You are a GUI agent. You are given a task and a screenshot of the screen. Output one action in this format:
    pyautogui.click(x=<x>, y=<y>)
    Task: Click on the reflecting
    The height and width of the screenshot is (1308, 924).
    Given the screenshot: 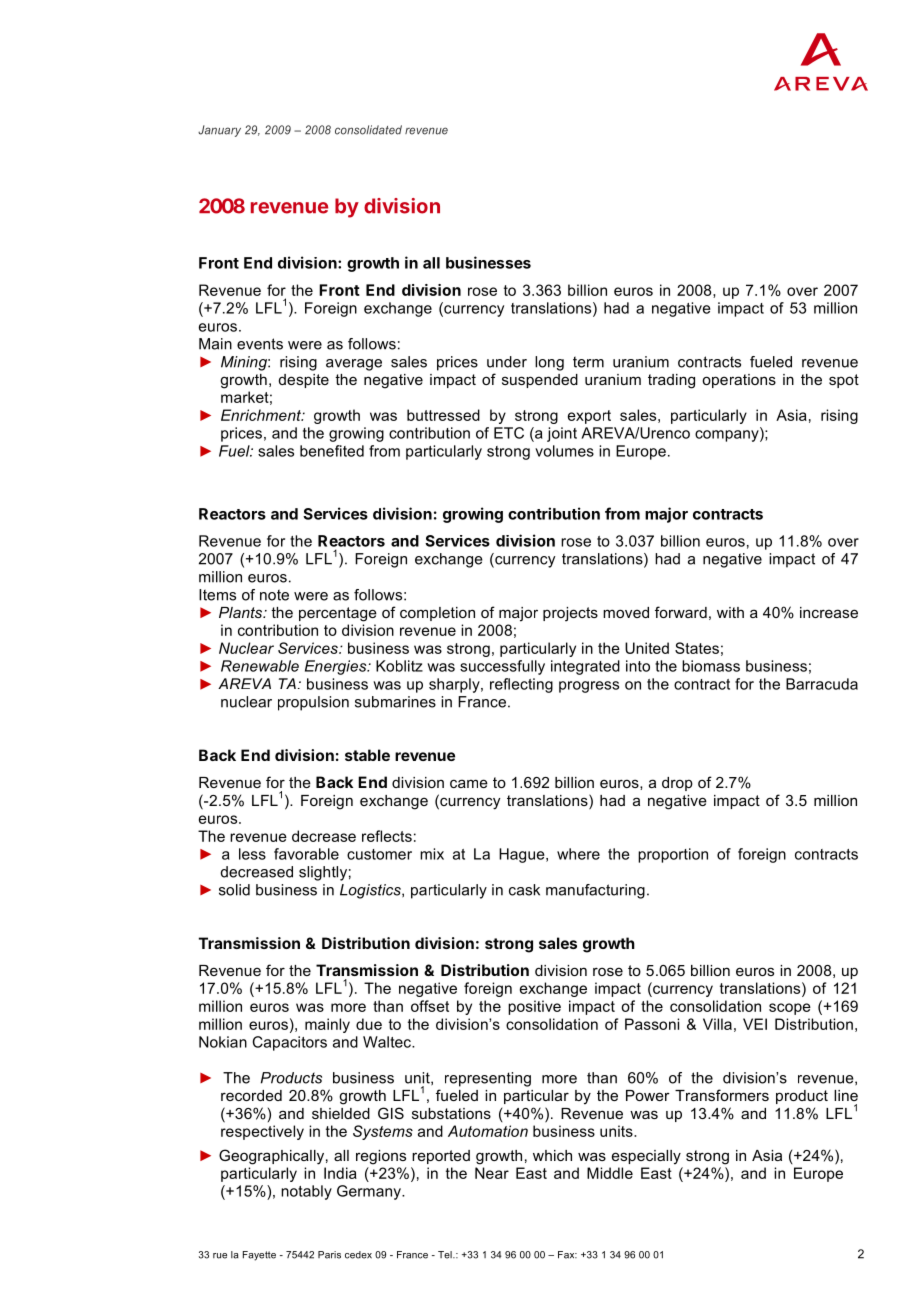 What is the action you would take?
    pyautogui.click(x=521, y=685)
